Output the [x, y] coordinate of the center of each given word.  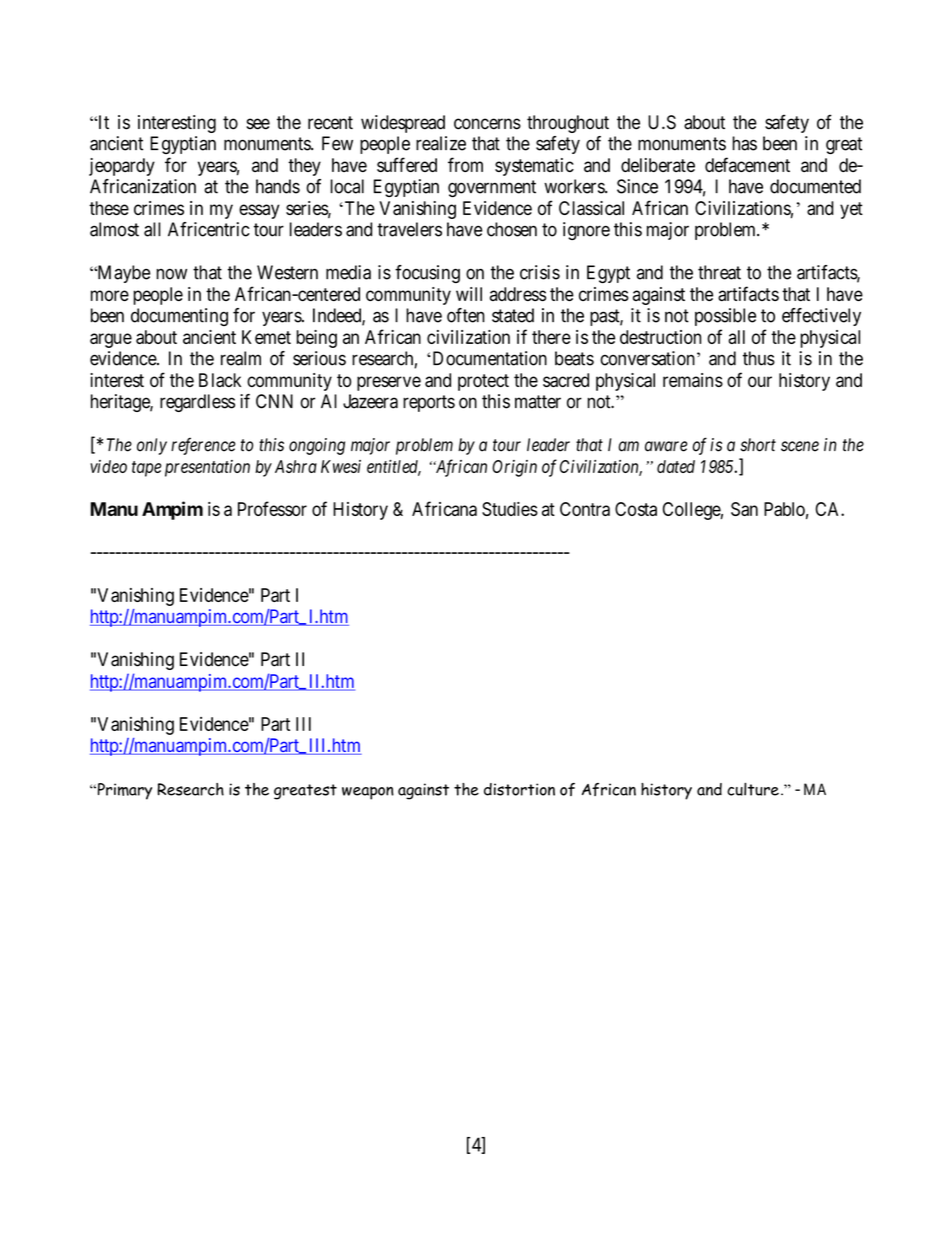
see [258, 124]
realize [441, 143]
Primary [123, 791]
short [758, 445]
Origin [514, 468]
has [745, 143]
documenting [179, 317]
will [469, 294]
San [744, 509]
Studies [510, 509]
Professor [272, 508]
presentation [207, 468]
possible [725, 317]
